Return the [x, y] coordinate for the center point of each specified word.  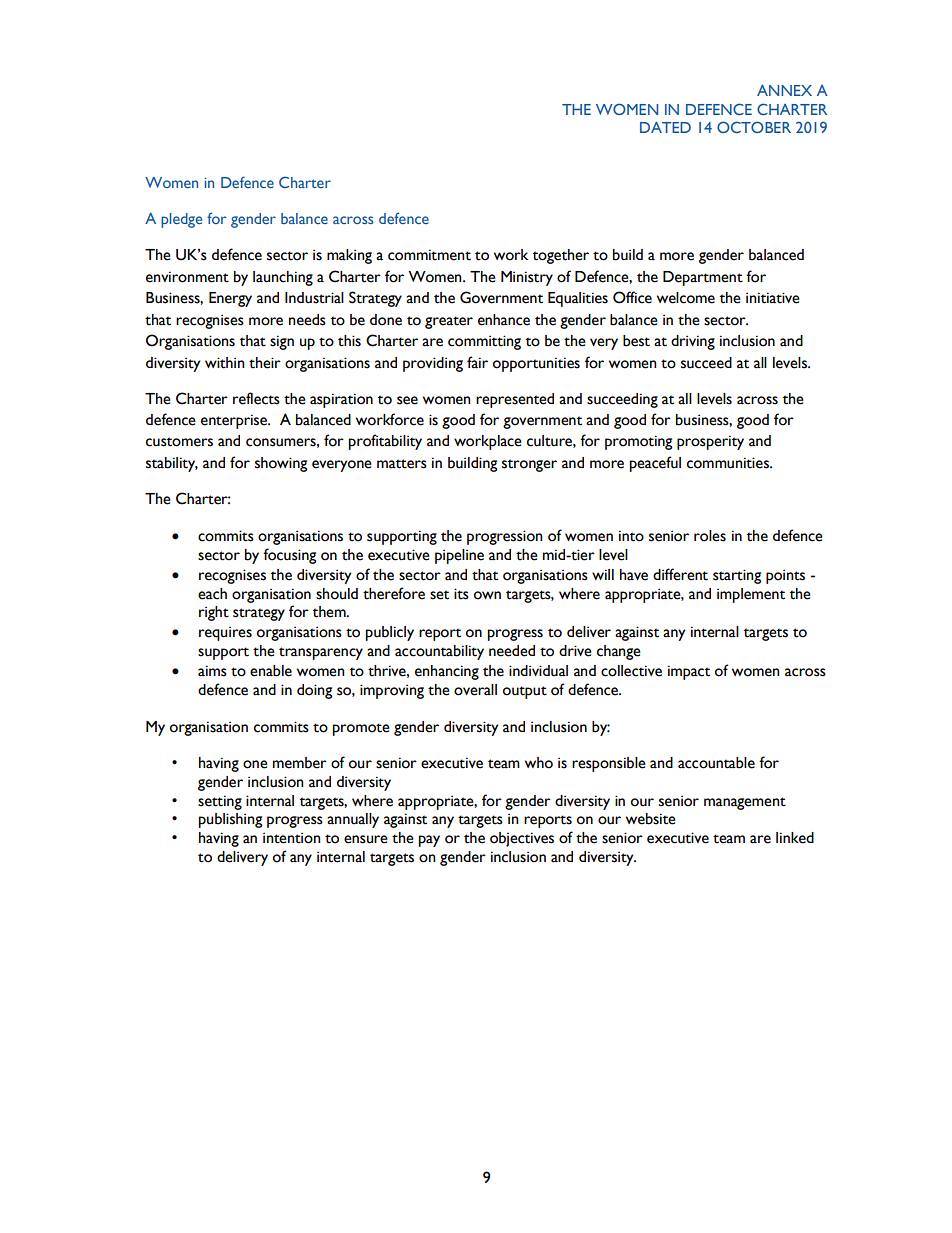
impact [689, 672]
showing [281, 464]
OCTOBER [754, 127]
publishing [230, 820]
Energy [230, 299]
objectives [522, 839]
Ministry [527, 278]
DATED [665, 127]
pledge [181, 220]
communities [729, 463]
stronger [529, 465]
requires [225, 633]
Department [703, 278]
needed [512, 651]
